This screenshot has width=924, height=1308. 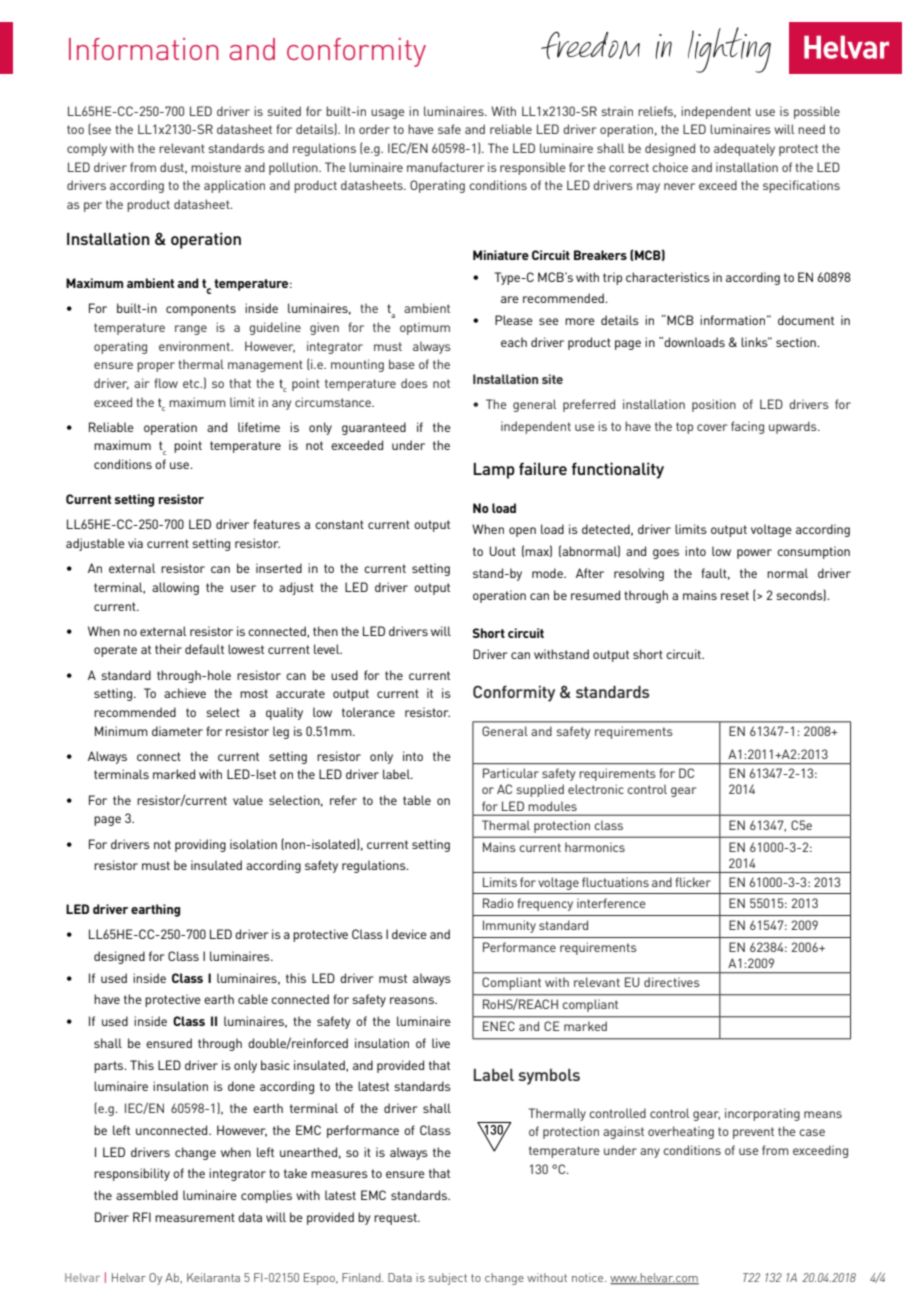 I want to click on directives, so click(x=672, y=982).
